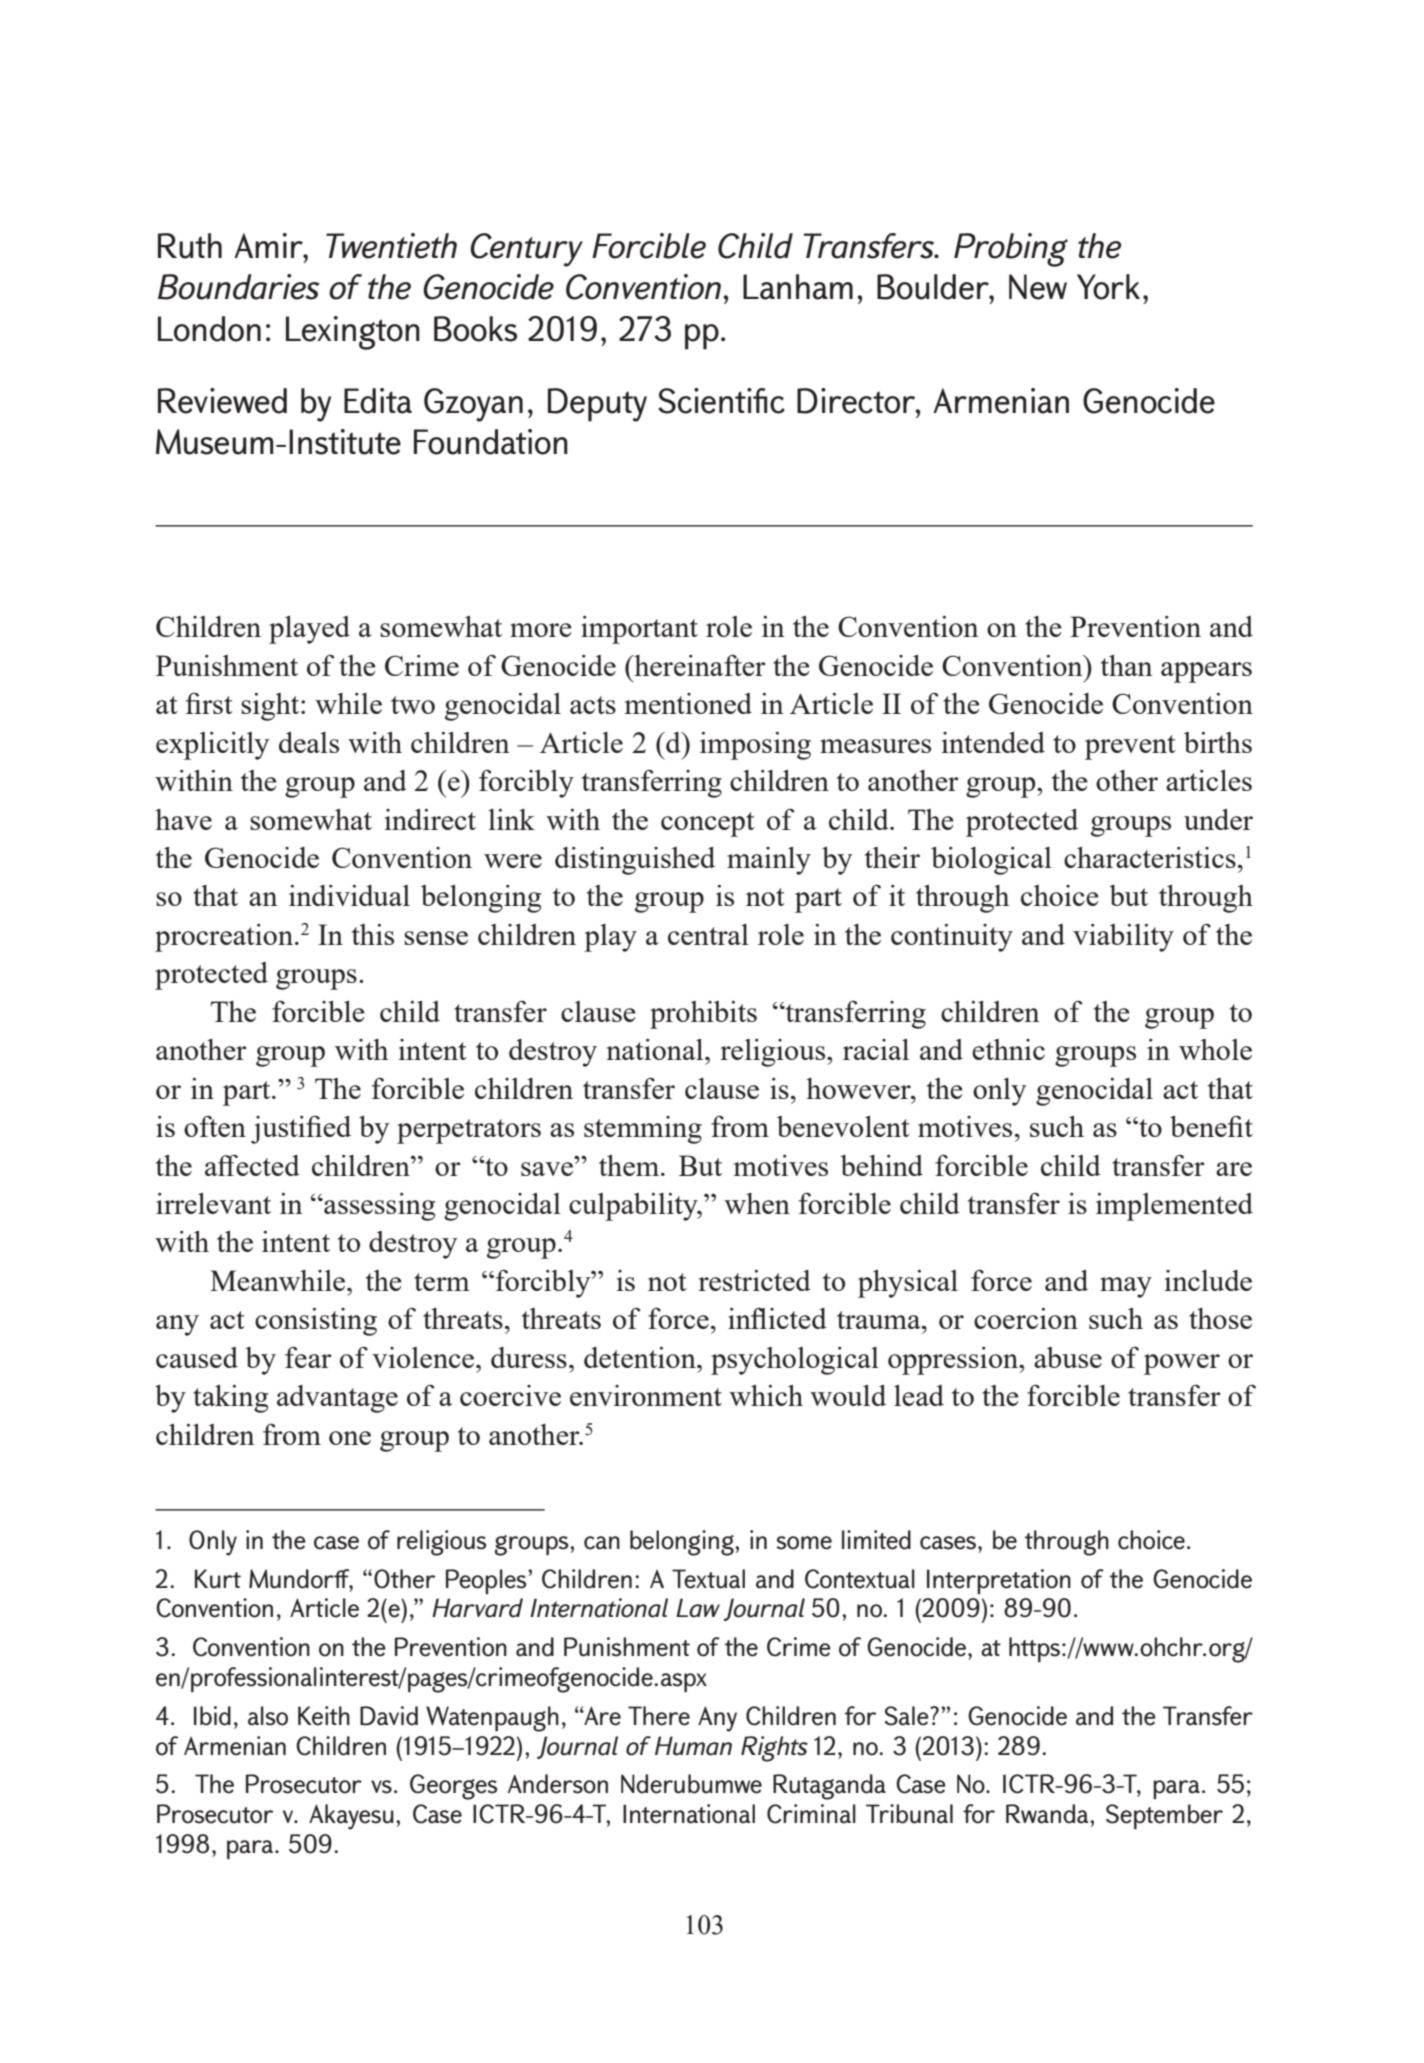 The height and width of the image is (2063, 1424). What do you see at coordinates (353, 333) in the image?
I see `Lexington` at bounding box center [353, 333].
